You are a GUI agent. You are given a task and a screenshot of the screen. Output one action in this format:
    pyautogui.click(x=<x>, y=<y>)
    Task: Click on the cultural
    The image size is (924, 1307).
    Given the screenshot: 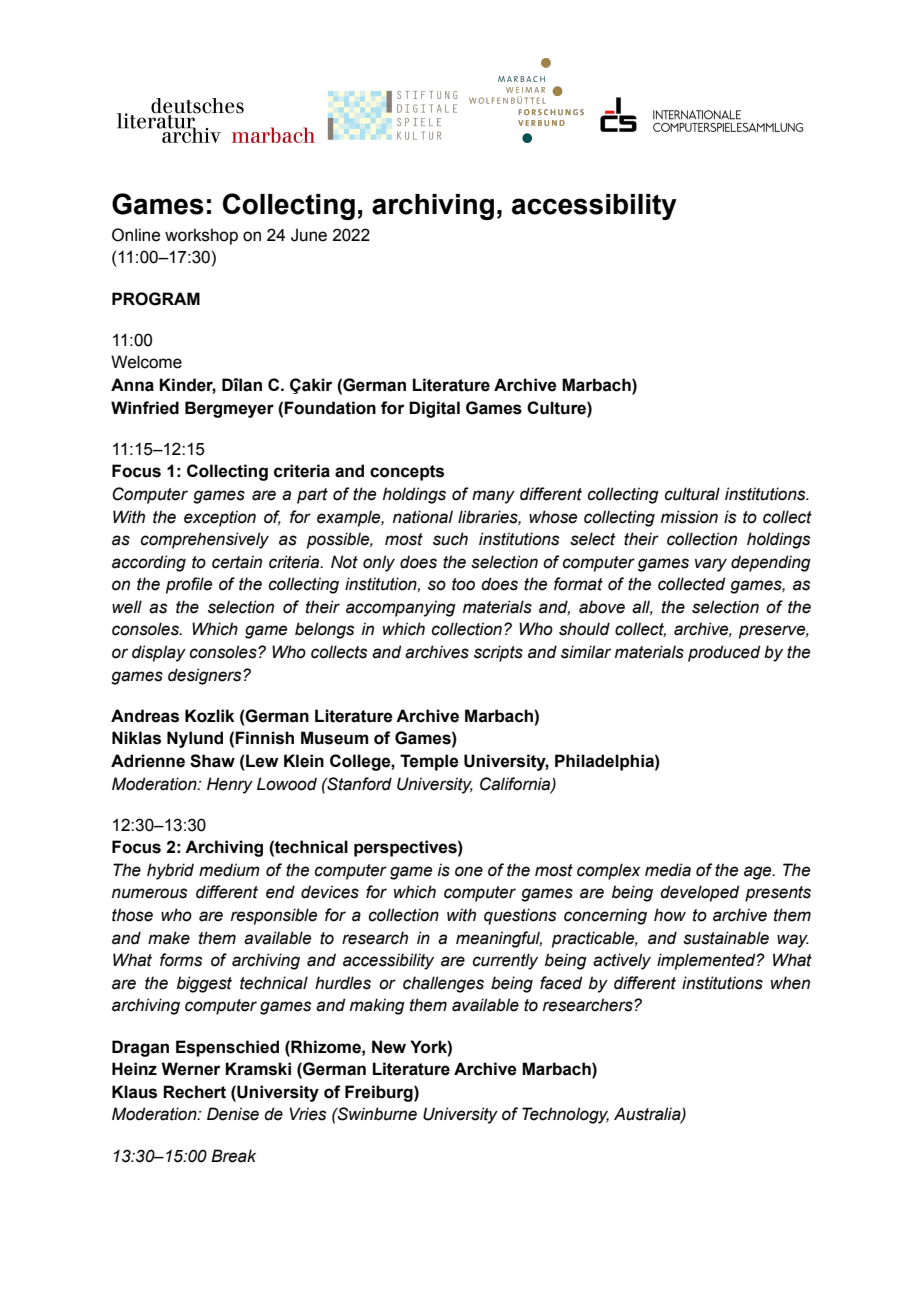 What is the action you would take?
    pyautogui.click(x=692, y=494)
